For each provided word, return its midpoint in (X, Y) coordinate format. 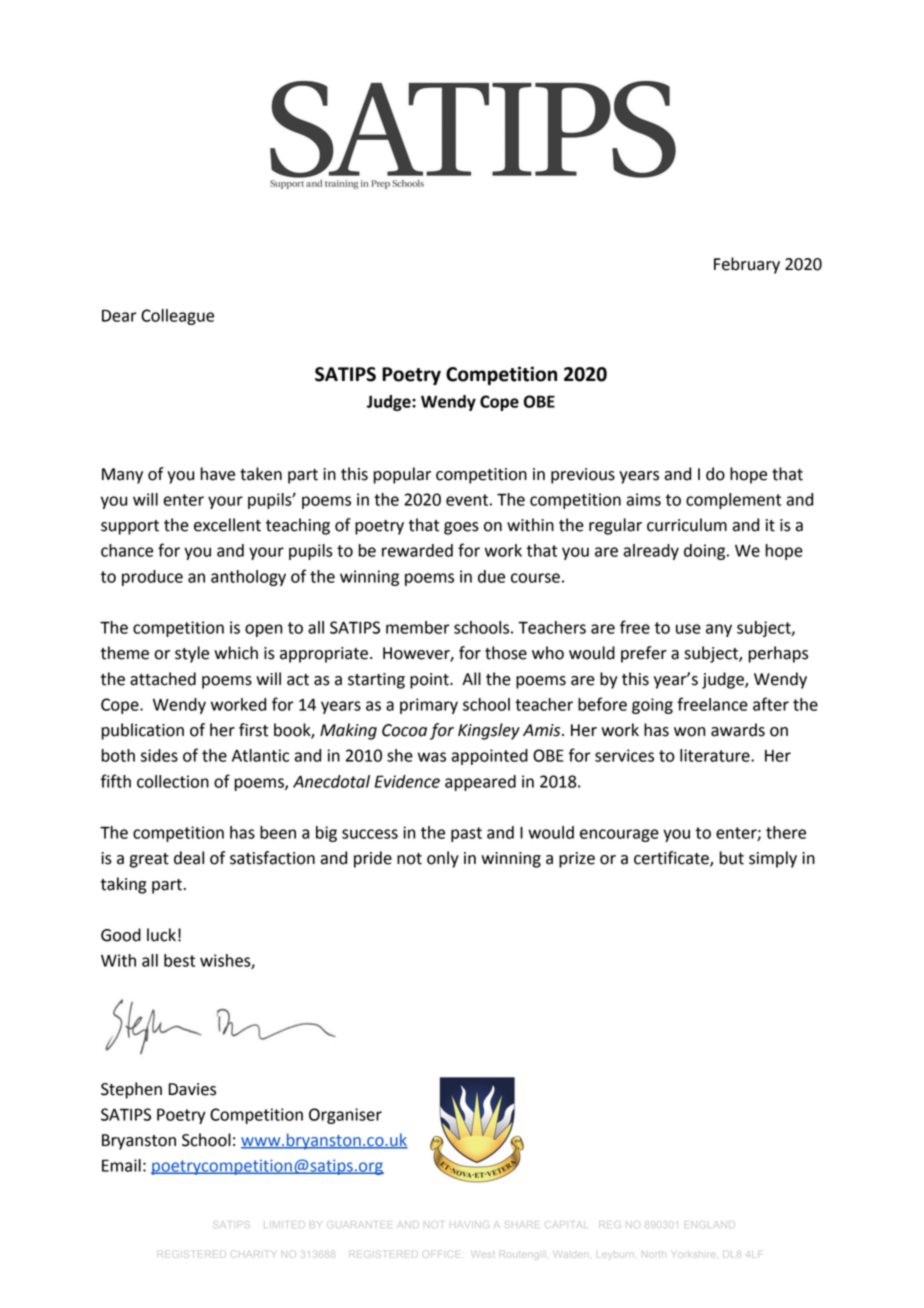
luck (161, 935)
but (732, 858)
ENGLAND (711, 1224)
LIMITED (283, 1224)
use (688, 629)
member (418, 627)
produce (152, 578)
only (443, 859)
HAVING (469, 1224)
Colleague (177, 317)
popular (402, 475)
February (747, 265)
